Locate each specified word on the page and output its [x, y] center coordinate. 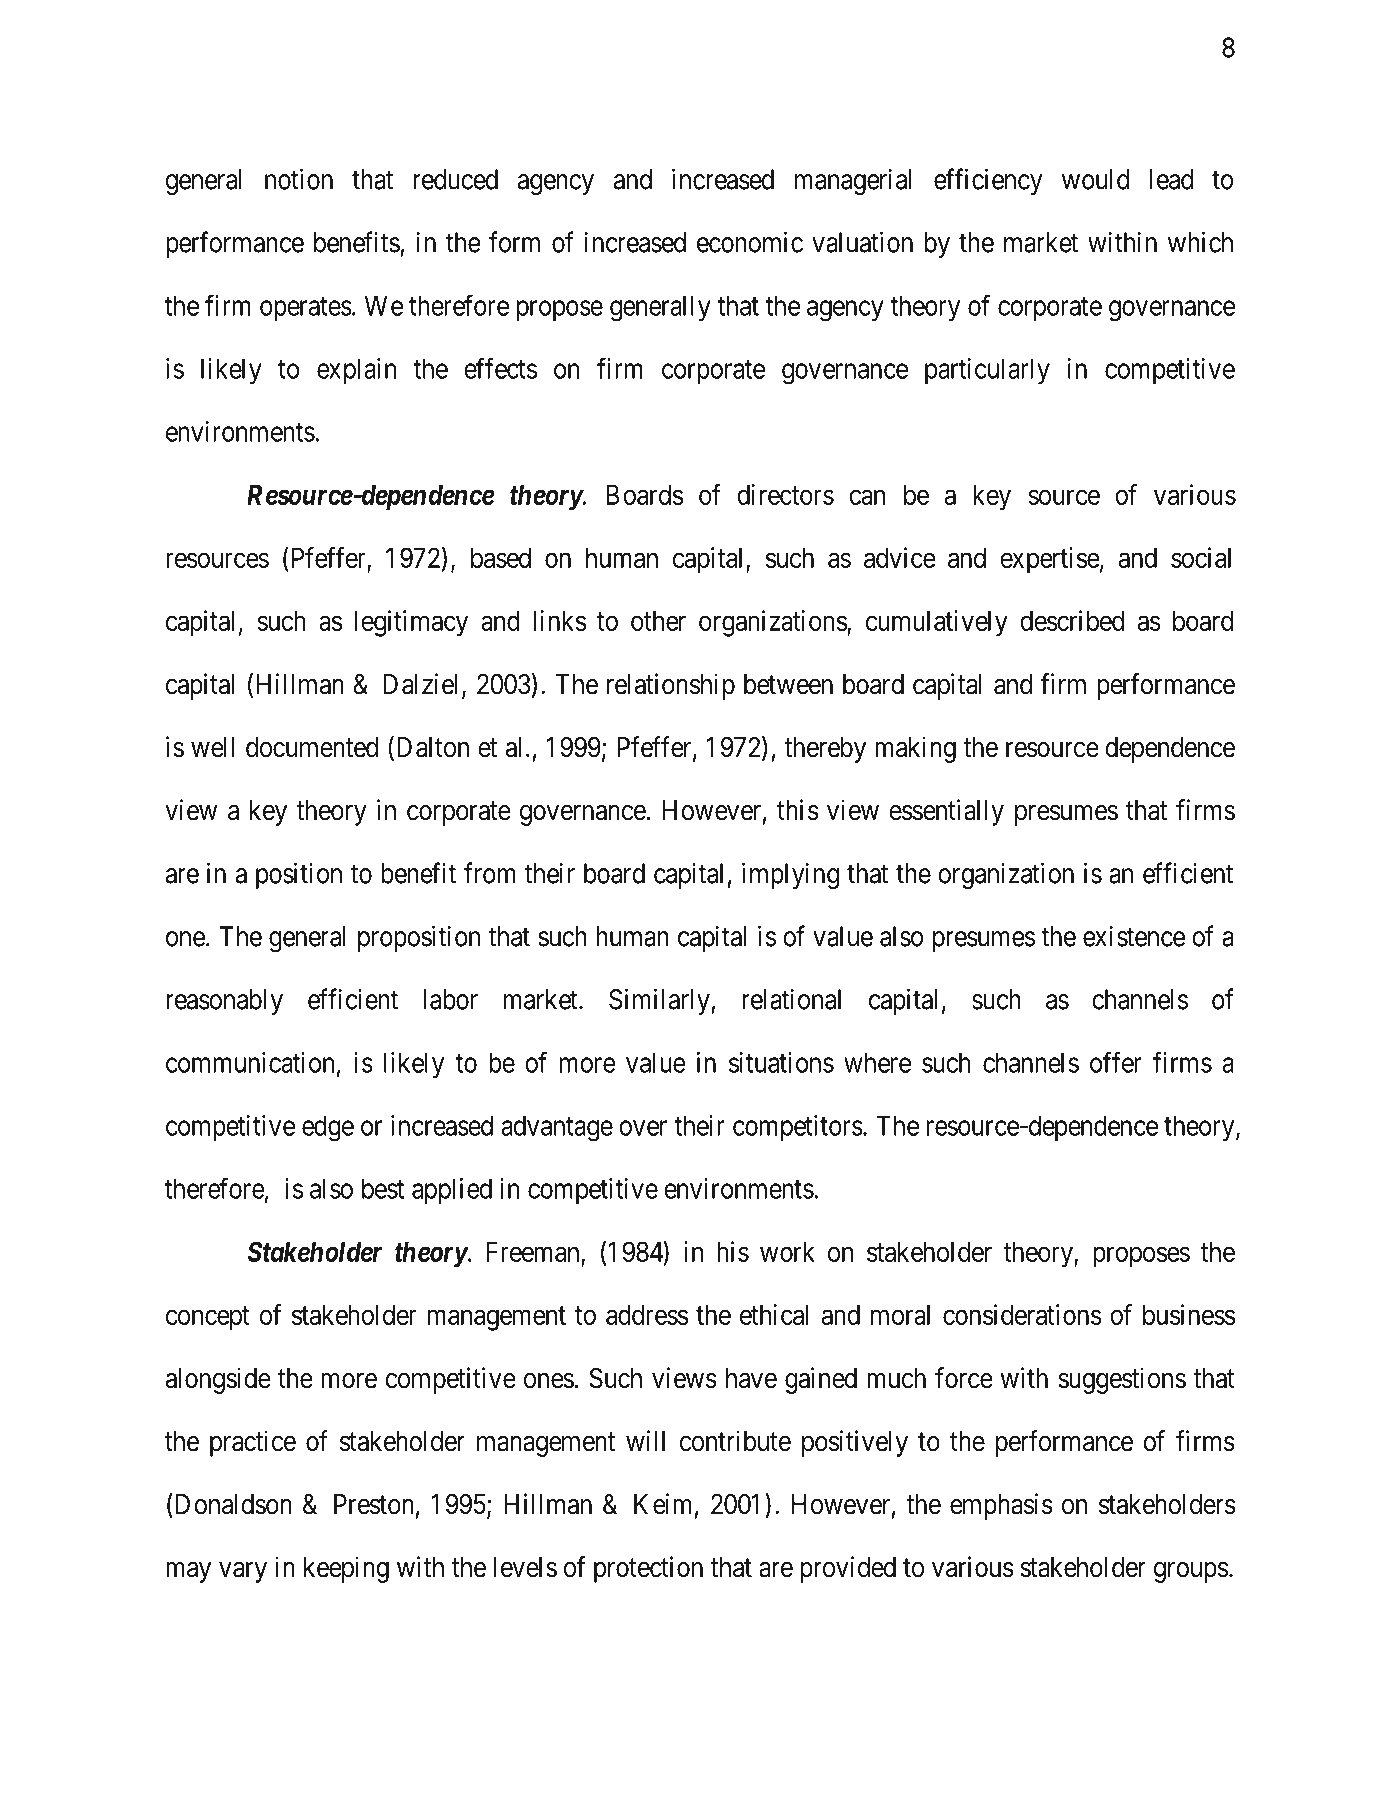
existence [1134, 936]
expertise [1050, 560]
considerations [1022, 1314]
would [1095, 179]
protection [648, 1569]
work [787, 1251]
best [383, 1188]
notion [299, 179]
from [490, 873]
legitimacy [411, 623]
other [658, 621]
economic [750, 242]
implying [790, 875]
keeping [346, 1569]
